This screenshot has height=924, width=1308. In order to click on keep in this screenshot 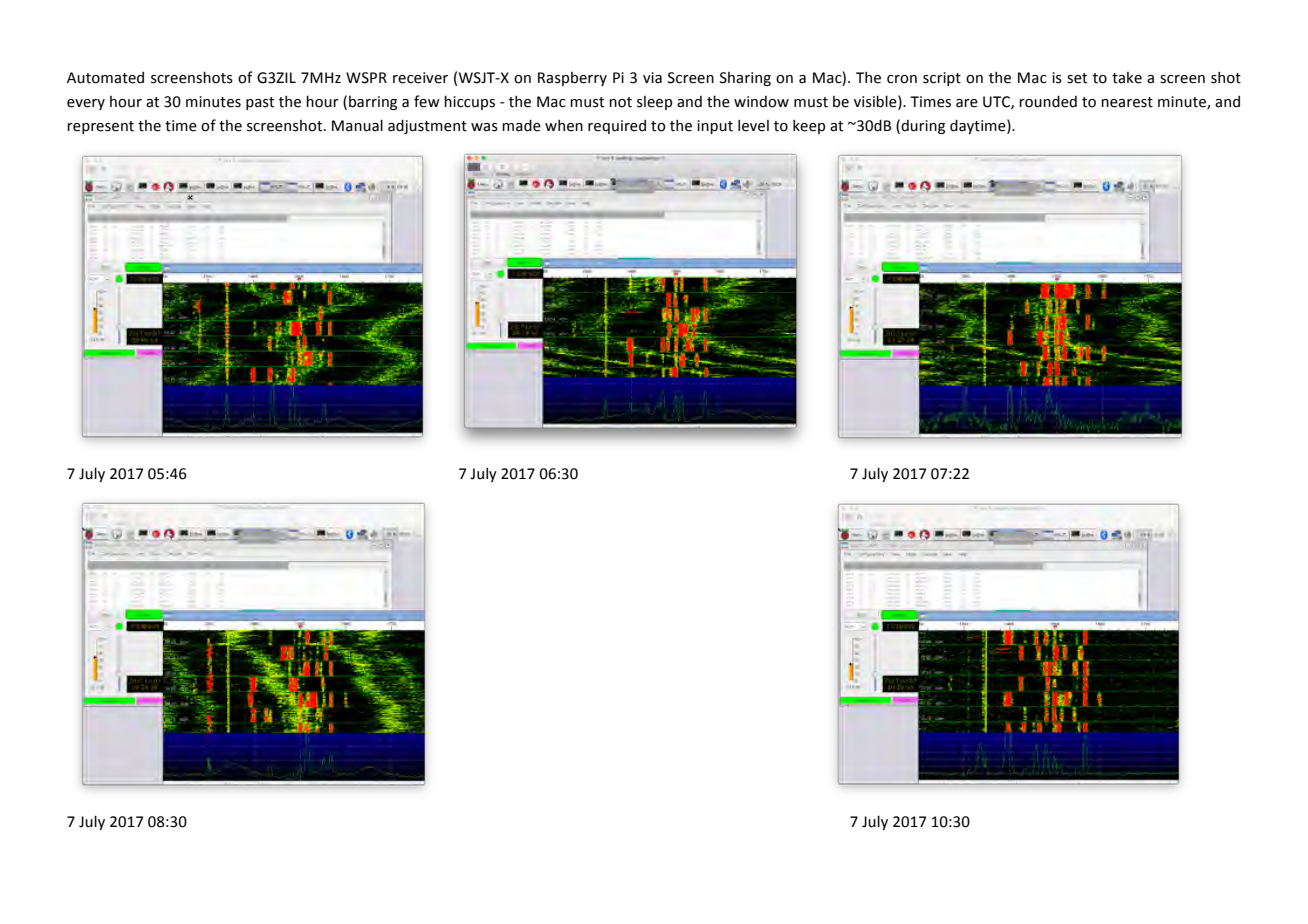, I will do `click(809, 126)`.
